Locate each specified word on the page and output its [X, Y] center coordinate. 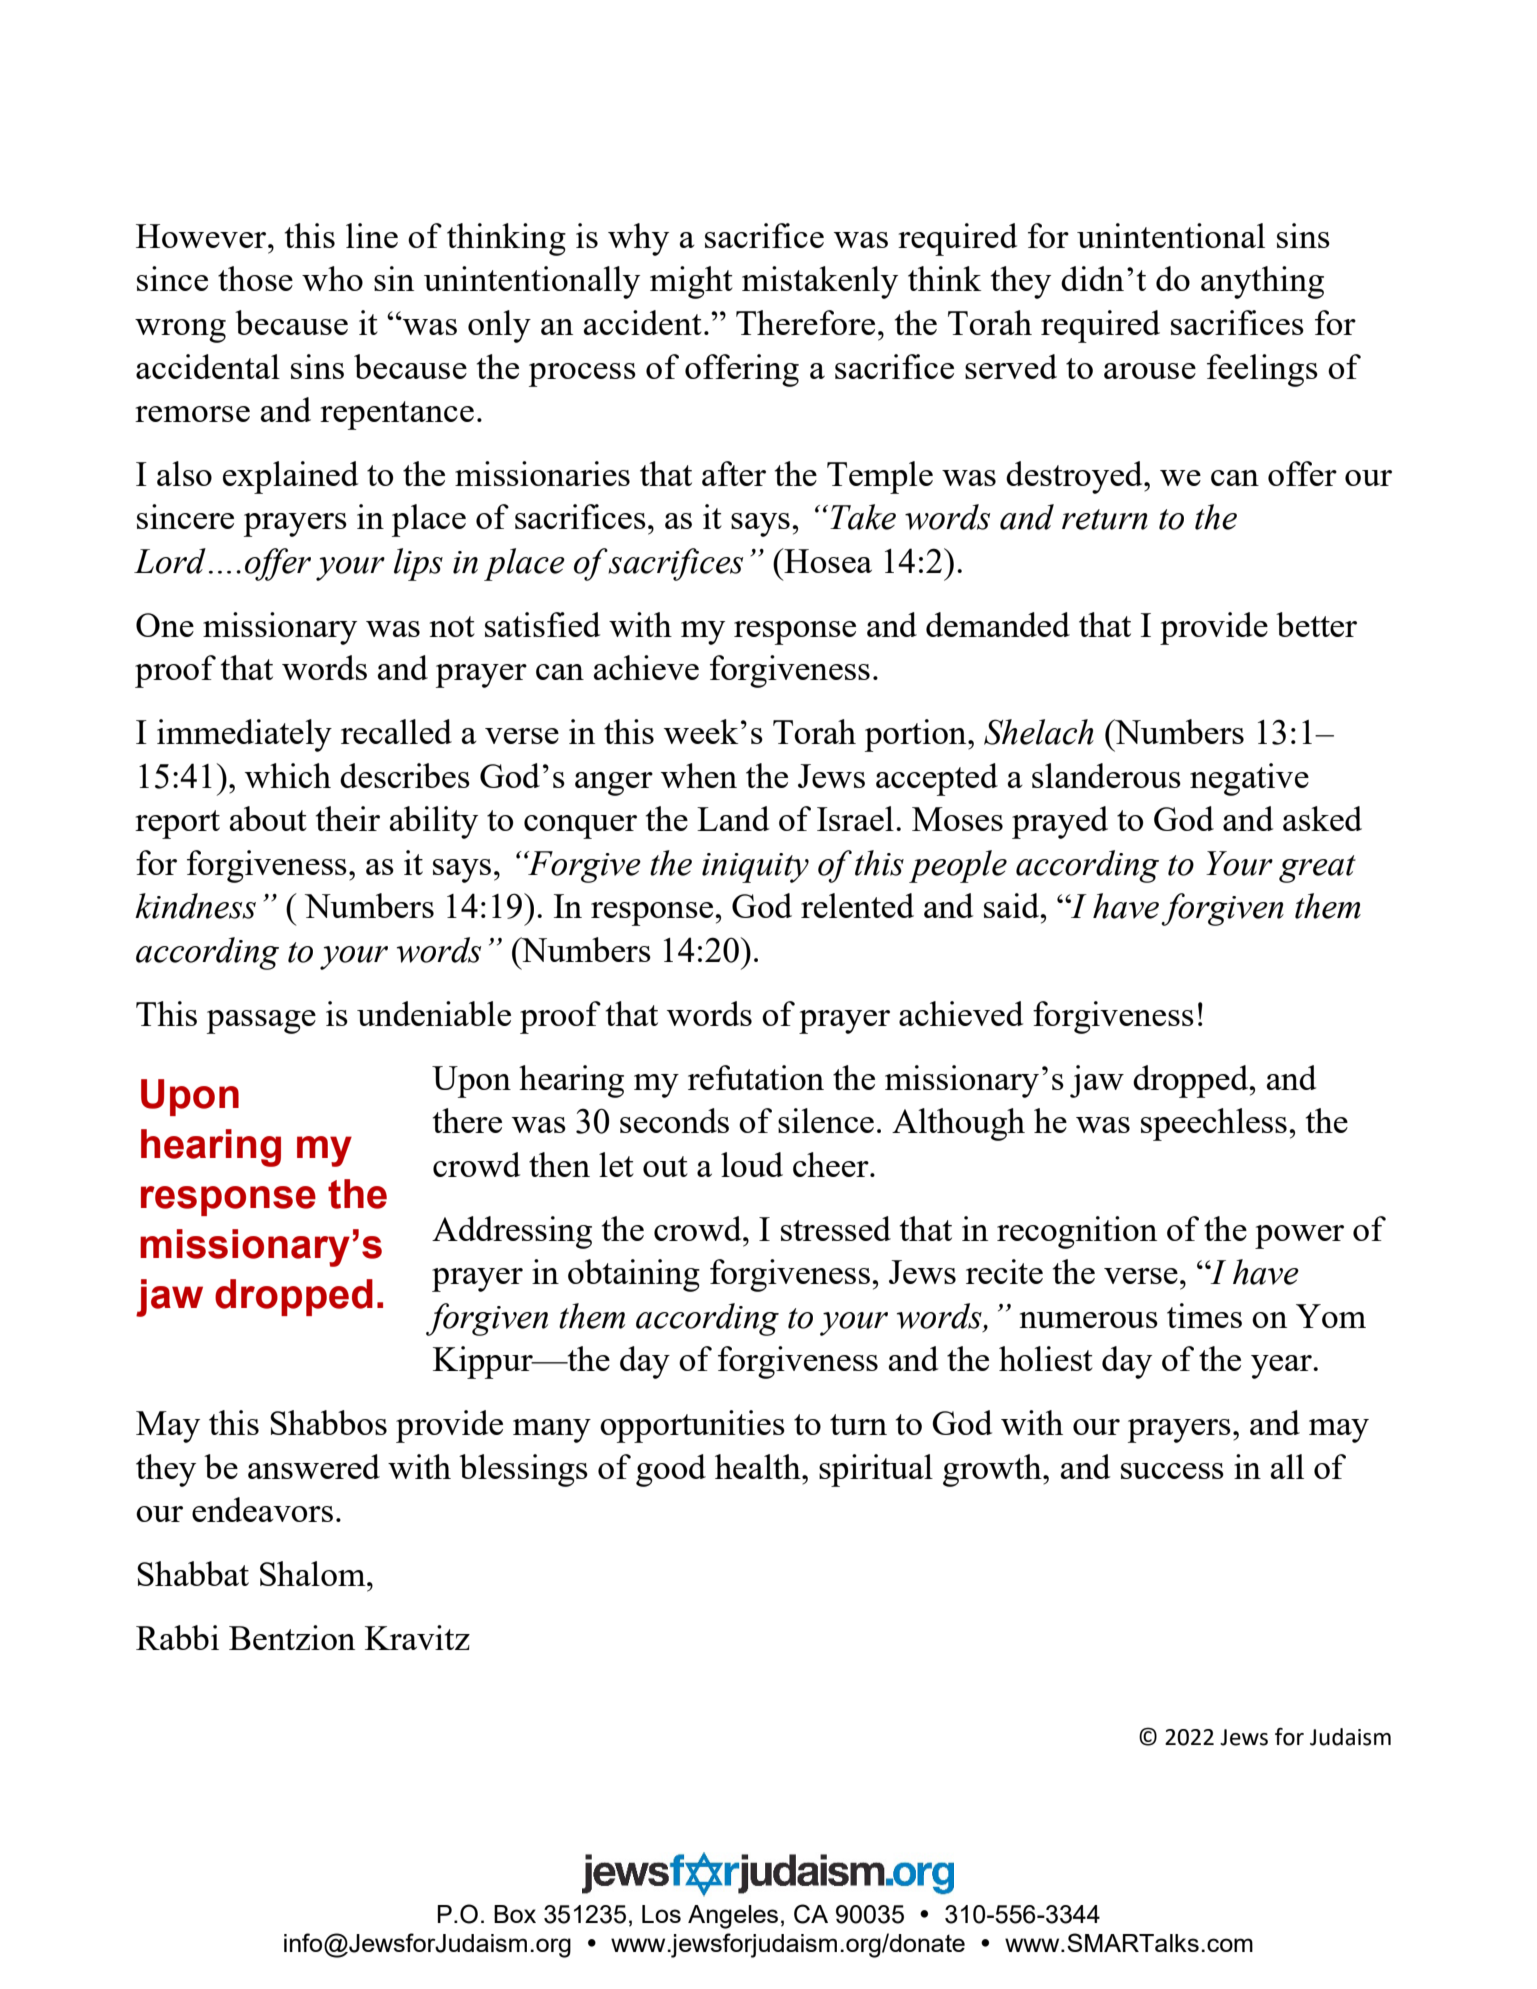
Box [515, 1914]
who [332, 278]
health [759, 1466]
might [691, 282]
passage [261, 1022]
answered [314, 1466]
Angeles [733, 1917]
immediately [244, 735]
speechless [1214, 1124]
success [1172, 1471]
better [1316, 624]
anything [1262, 282]
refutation [756, 1077]
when [699, 775]
